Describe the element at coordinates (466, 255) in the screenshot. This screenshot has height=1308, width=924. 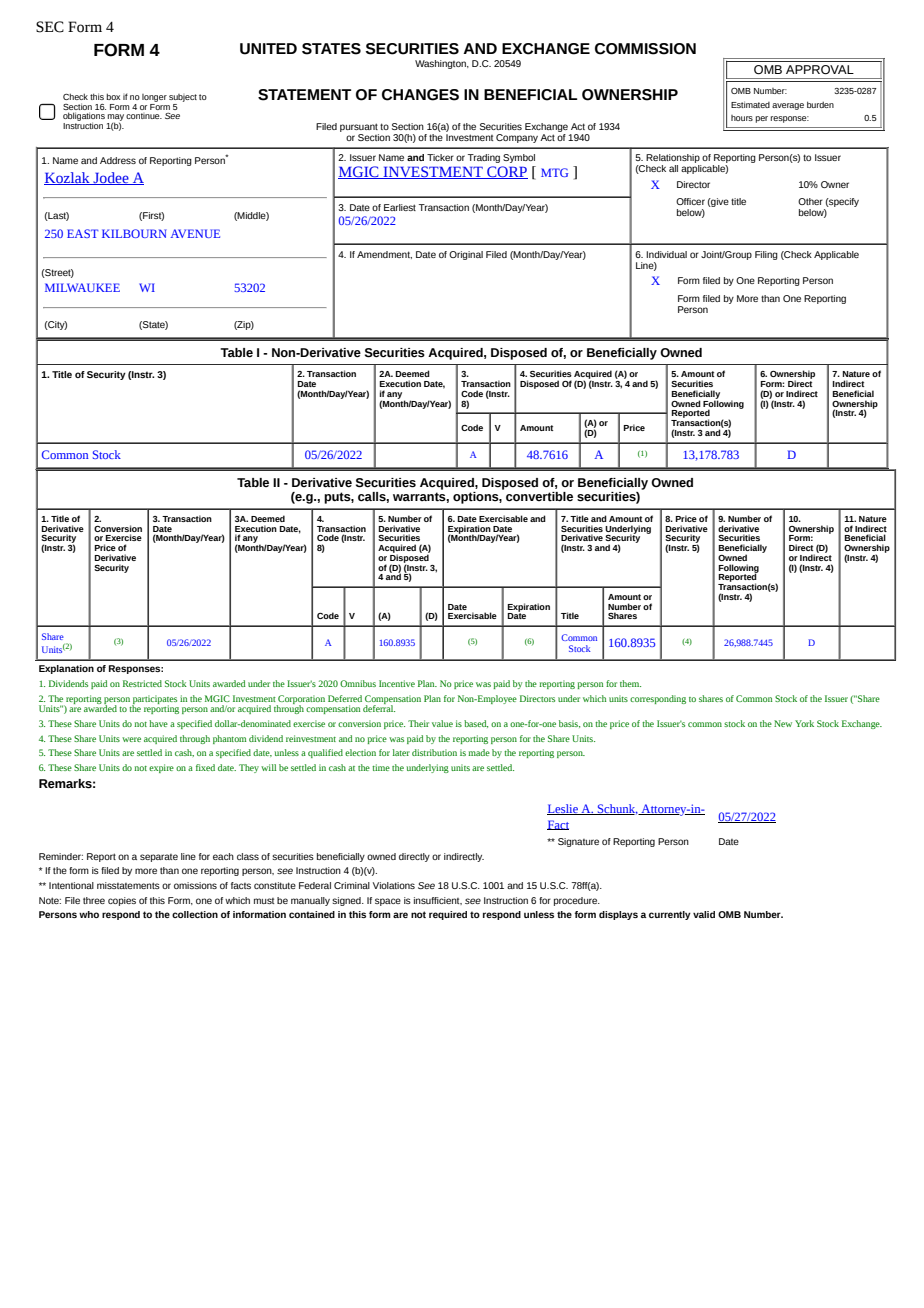
I see `Original` at that location.
